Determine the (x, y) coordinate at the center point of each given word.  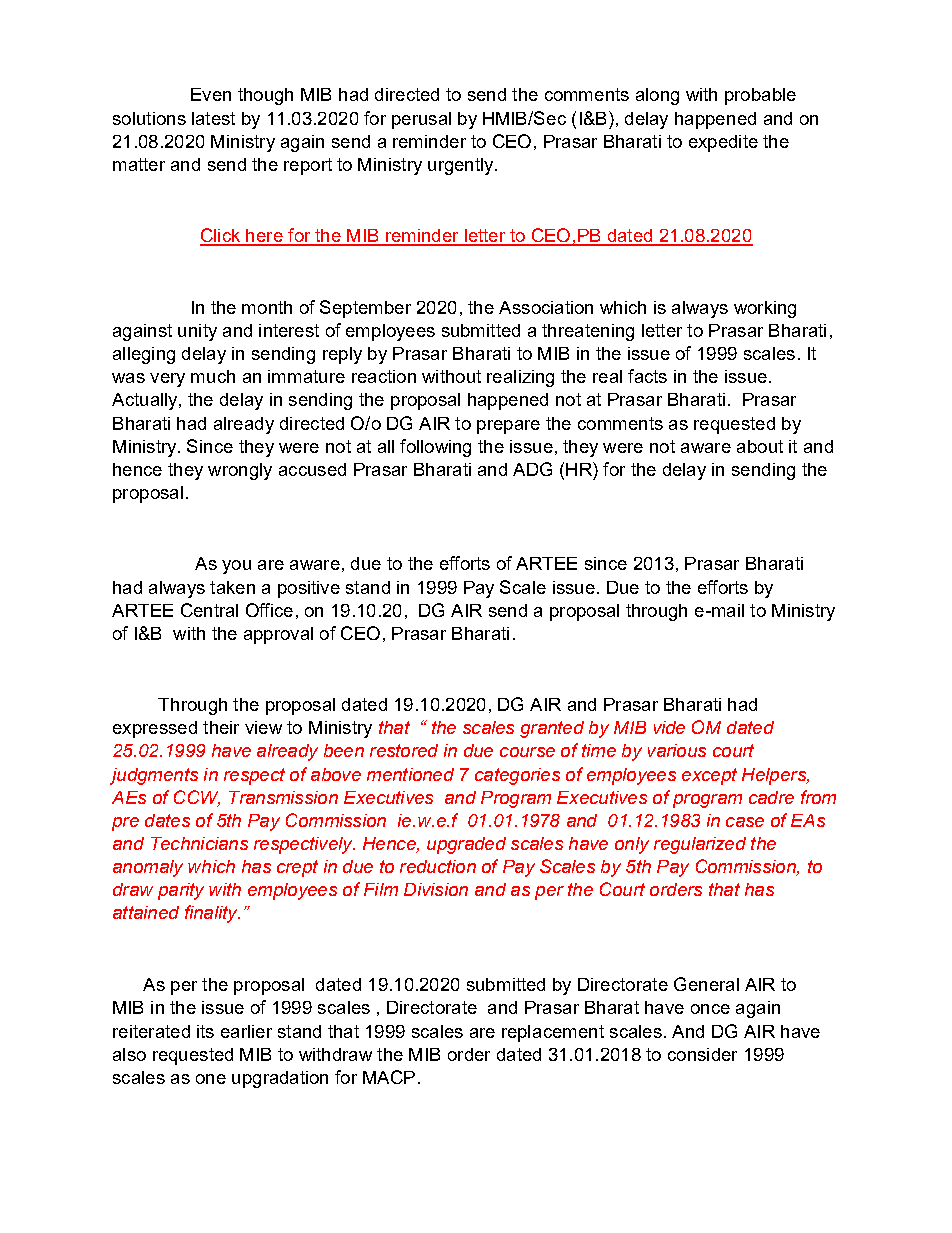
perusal (421, 120)
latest (213, 118)
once (710, 1009)
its (205, 1031)
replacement (553, 1033)
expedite (723, 143)
